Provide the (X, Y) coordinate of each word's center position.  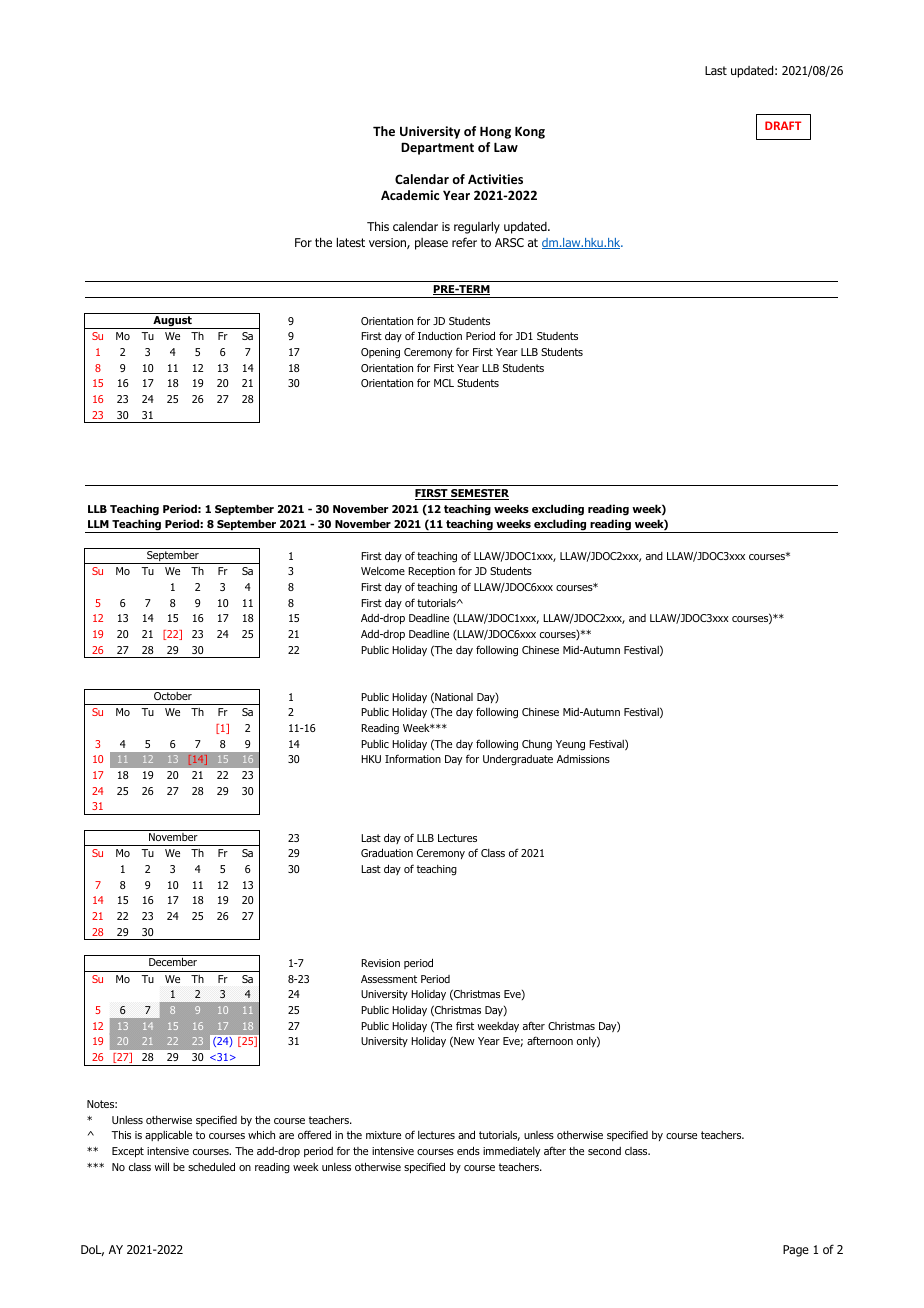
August (172, 322)
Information (413, 758)
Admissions (583, 759)
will (161, 1166)
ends (468, 1150)
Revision (380, 963)
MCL (444, 383)
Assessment (389, 979)
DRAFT (783, 125)
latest (351, 242)
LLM (98, 524)
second (604, 1151)
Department (437, 148)
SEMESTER (479, 494)
